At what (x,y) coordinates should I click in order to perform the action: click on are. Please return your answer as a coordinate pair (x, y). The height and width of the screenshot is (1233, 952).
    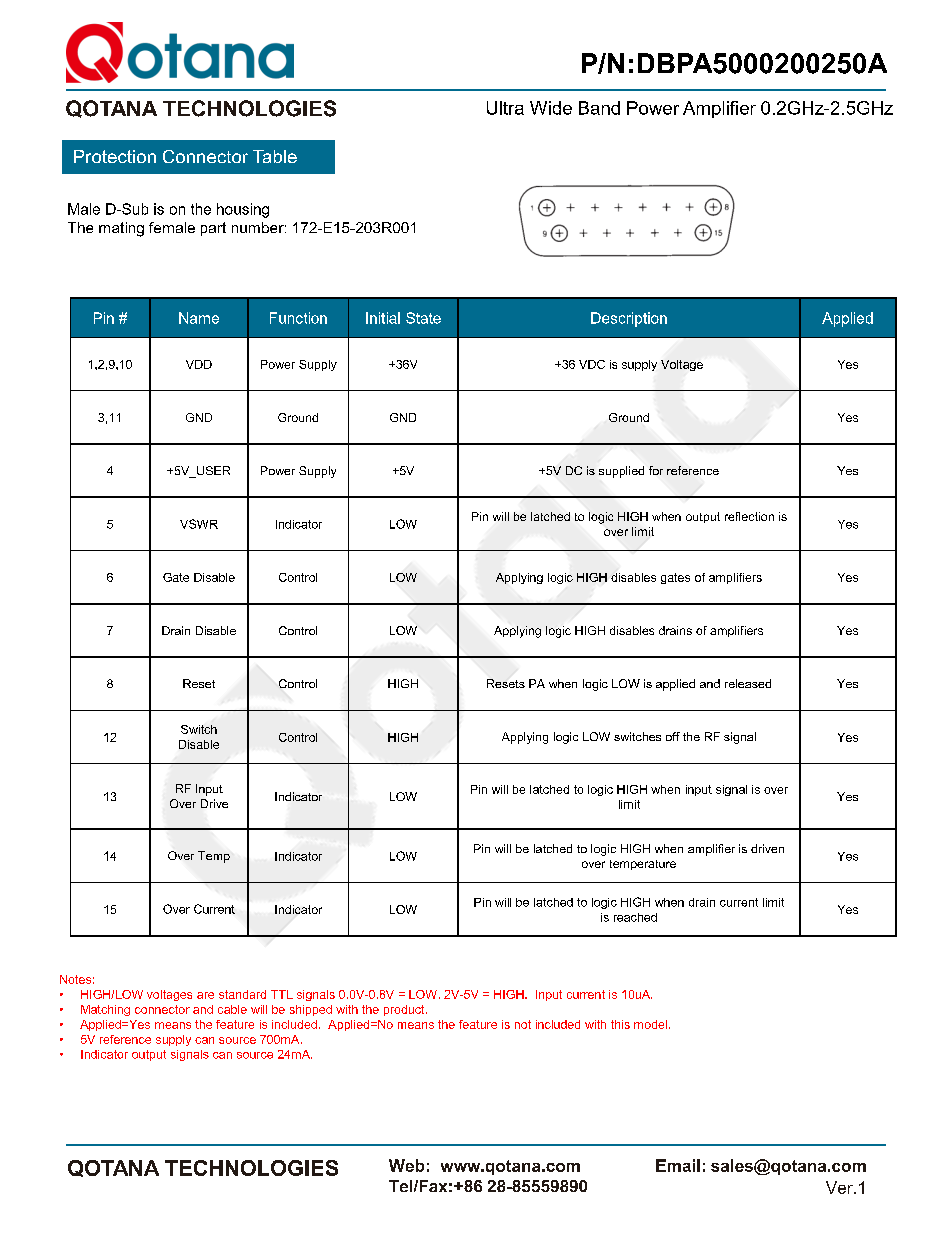
    Looking at the image, I should click on (205, 995).
